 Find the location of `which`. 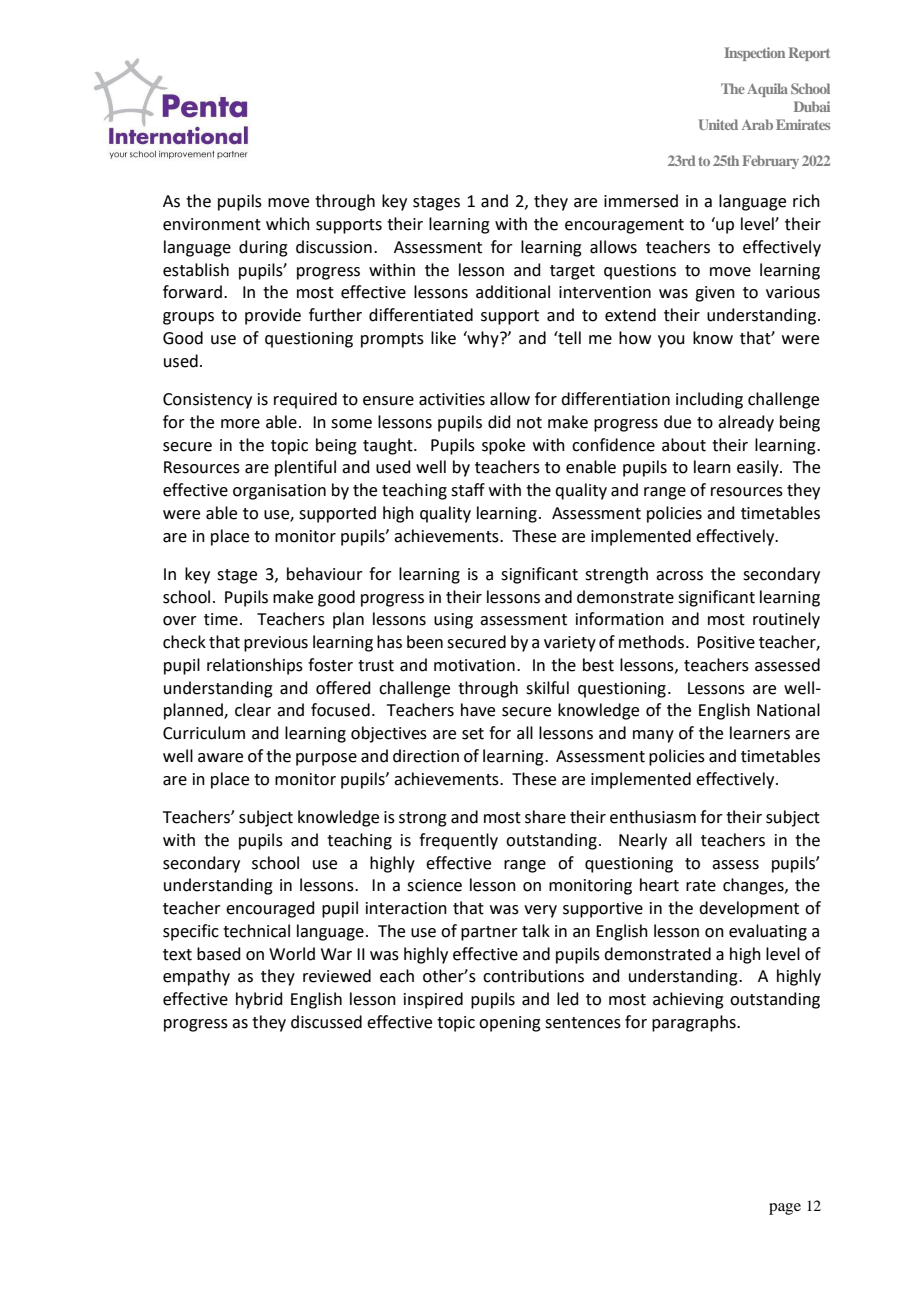

which is located at coordinates (288, 224).
